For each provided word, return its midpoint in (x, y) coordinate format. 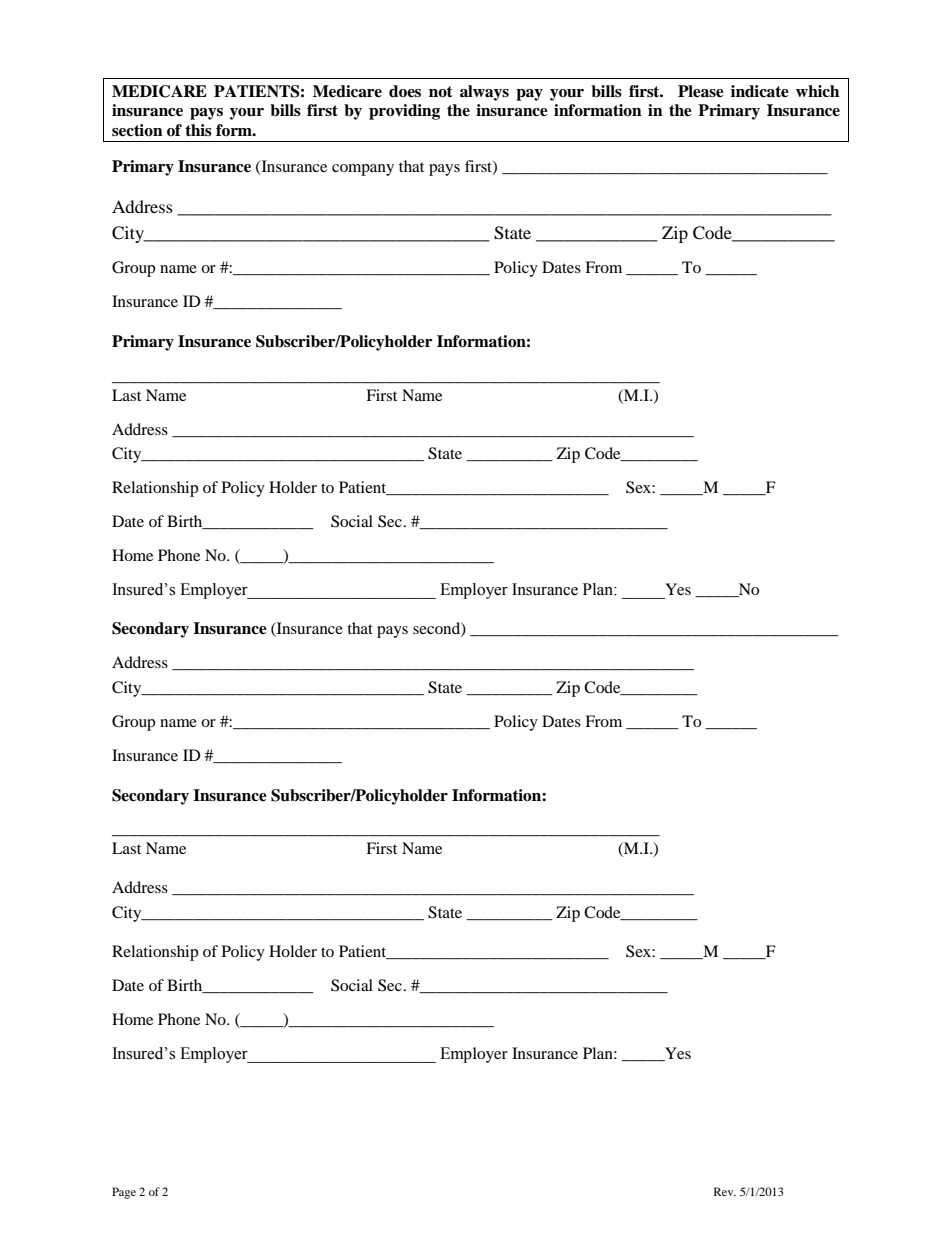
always (484, 93)
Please (701, 91)
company (363, 170)
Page (124, 1193)
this (198, 130)
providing (404, 112)
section (137, 130)
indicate (760, 91)
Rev (725, 1191)
